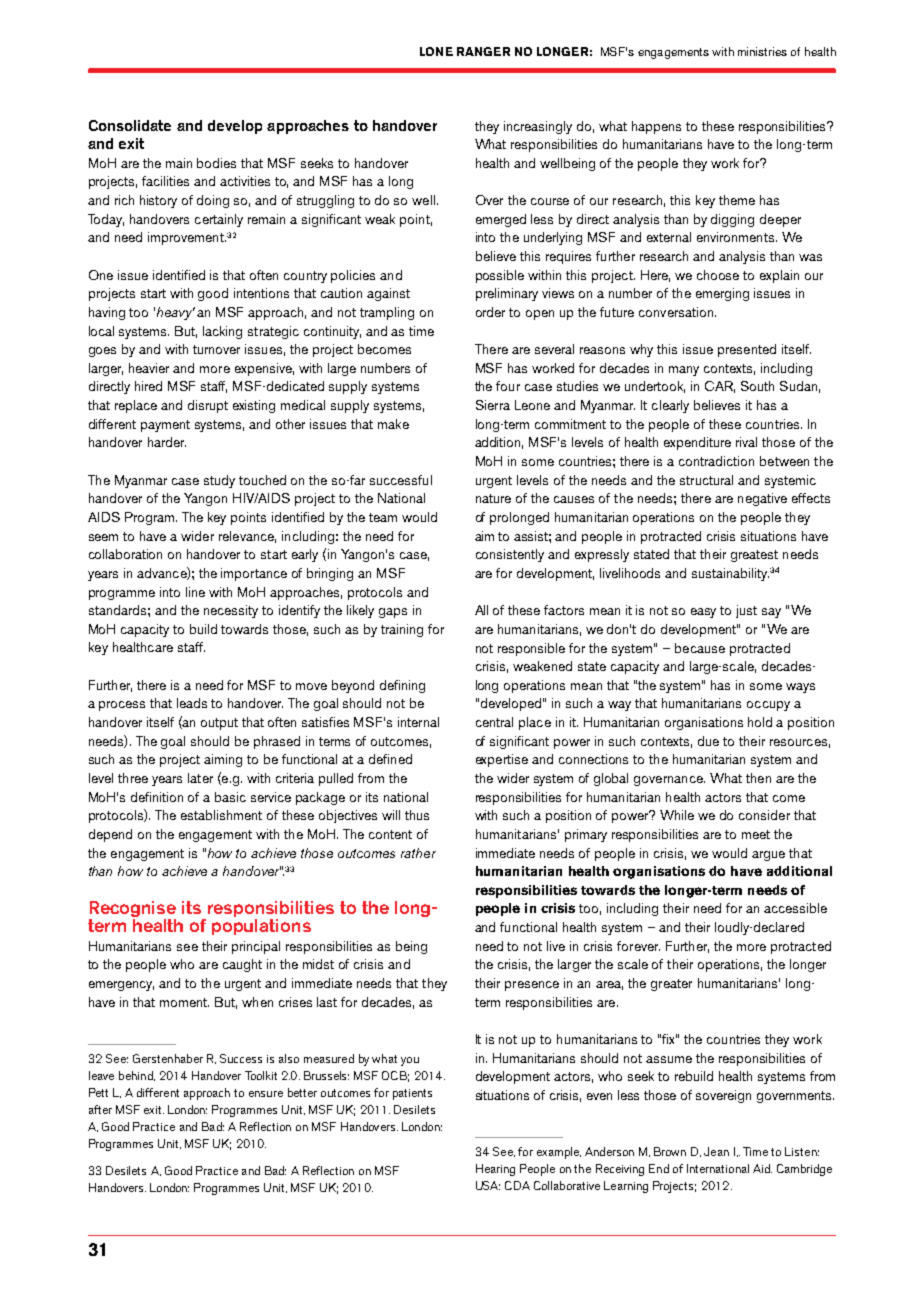 This screenshot has height=1308, width=924. What do you see at coordinates (436, 51) in the screenshot?
I see `LONE` at bounding box center [436, 51].
